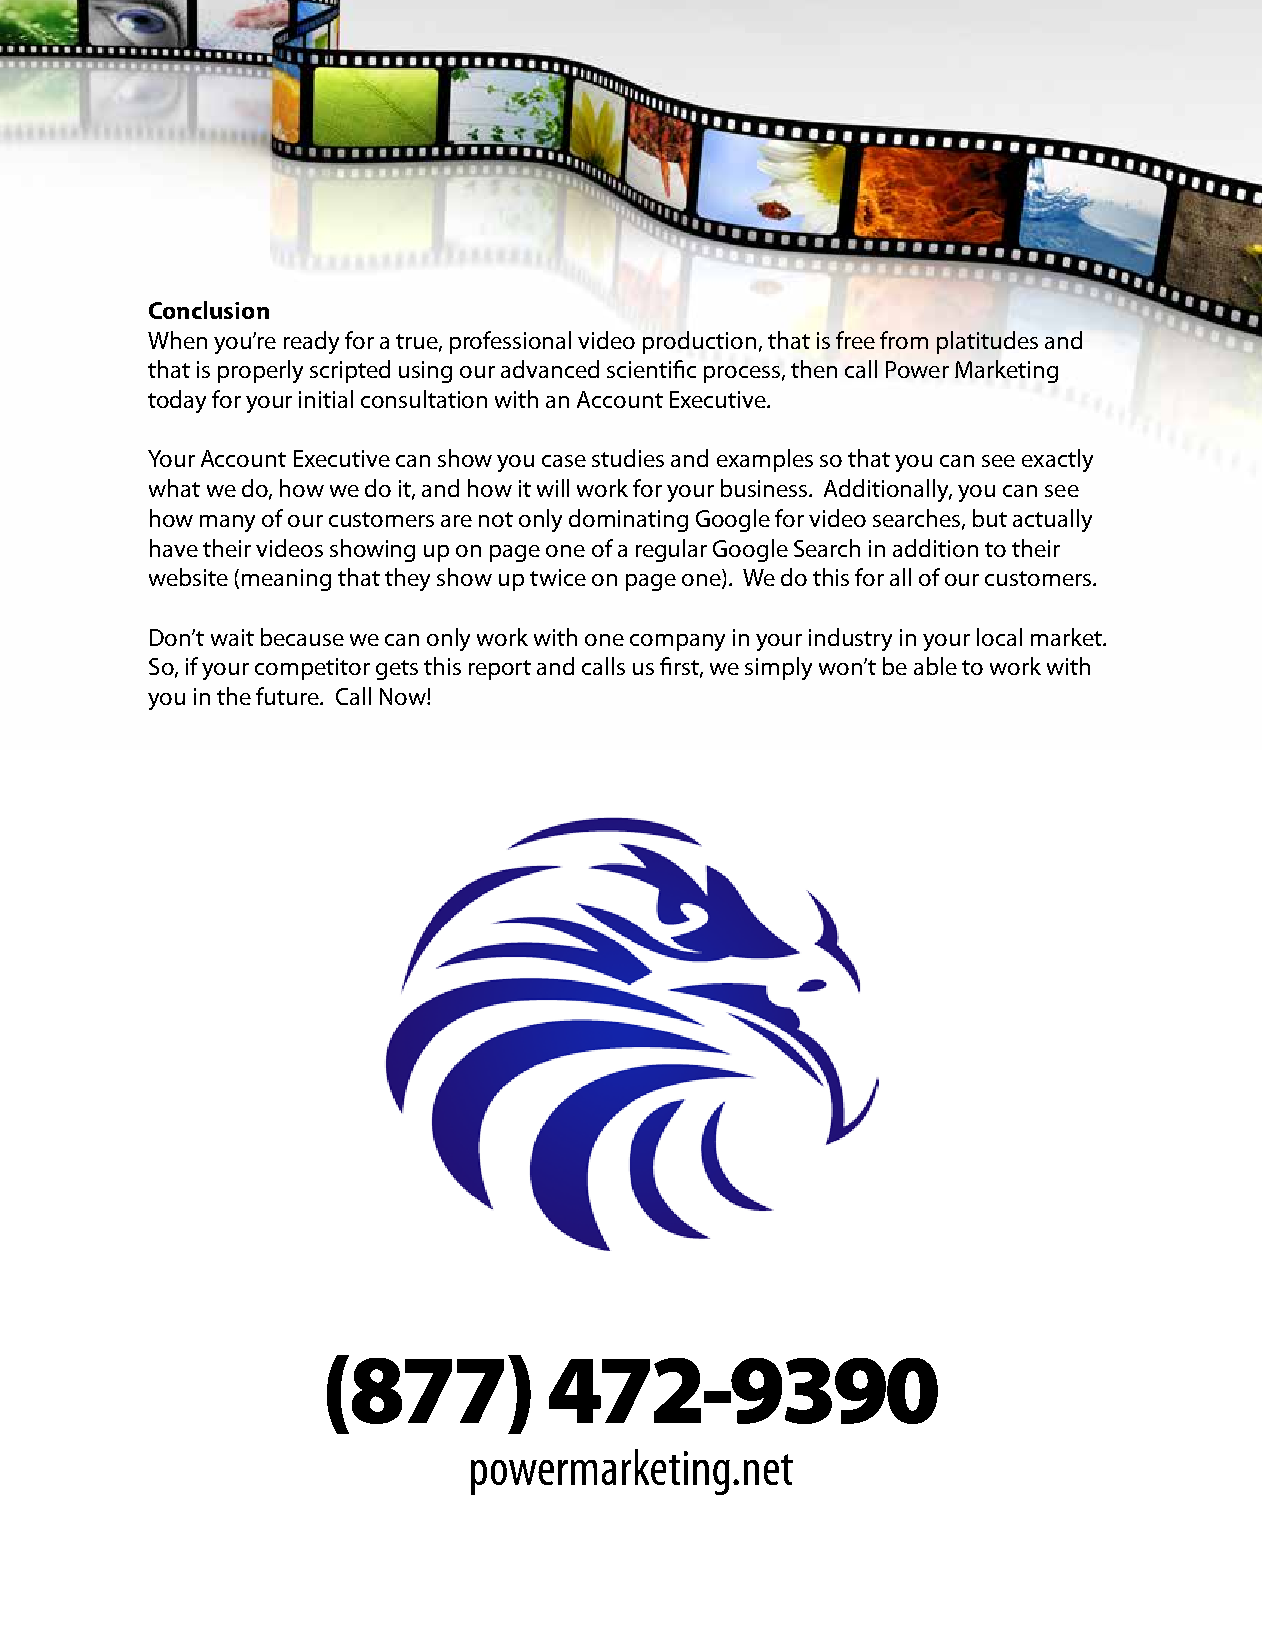  What do you see at coordinates (288, 696) in the screenshot?
I see `future` at bounding box center [288, 696].
